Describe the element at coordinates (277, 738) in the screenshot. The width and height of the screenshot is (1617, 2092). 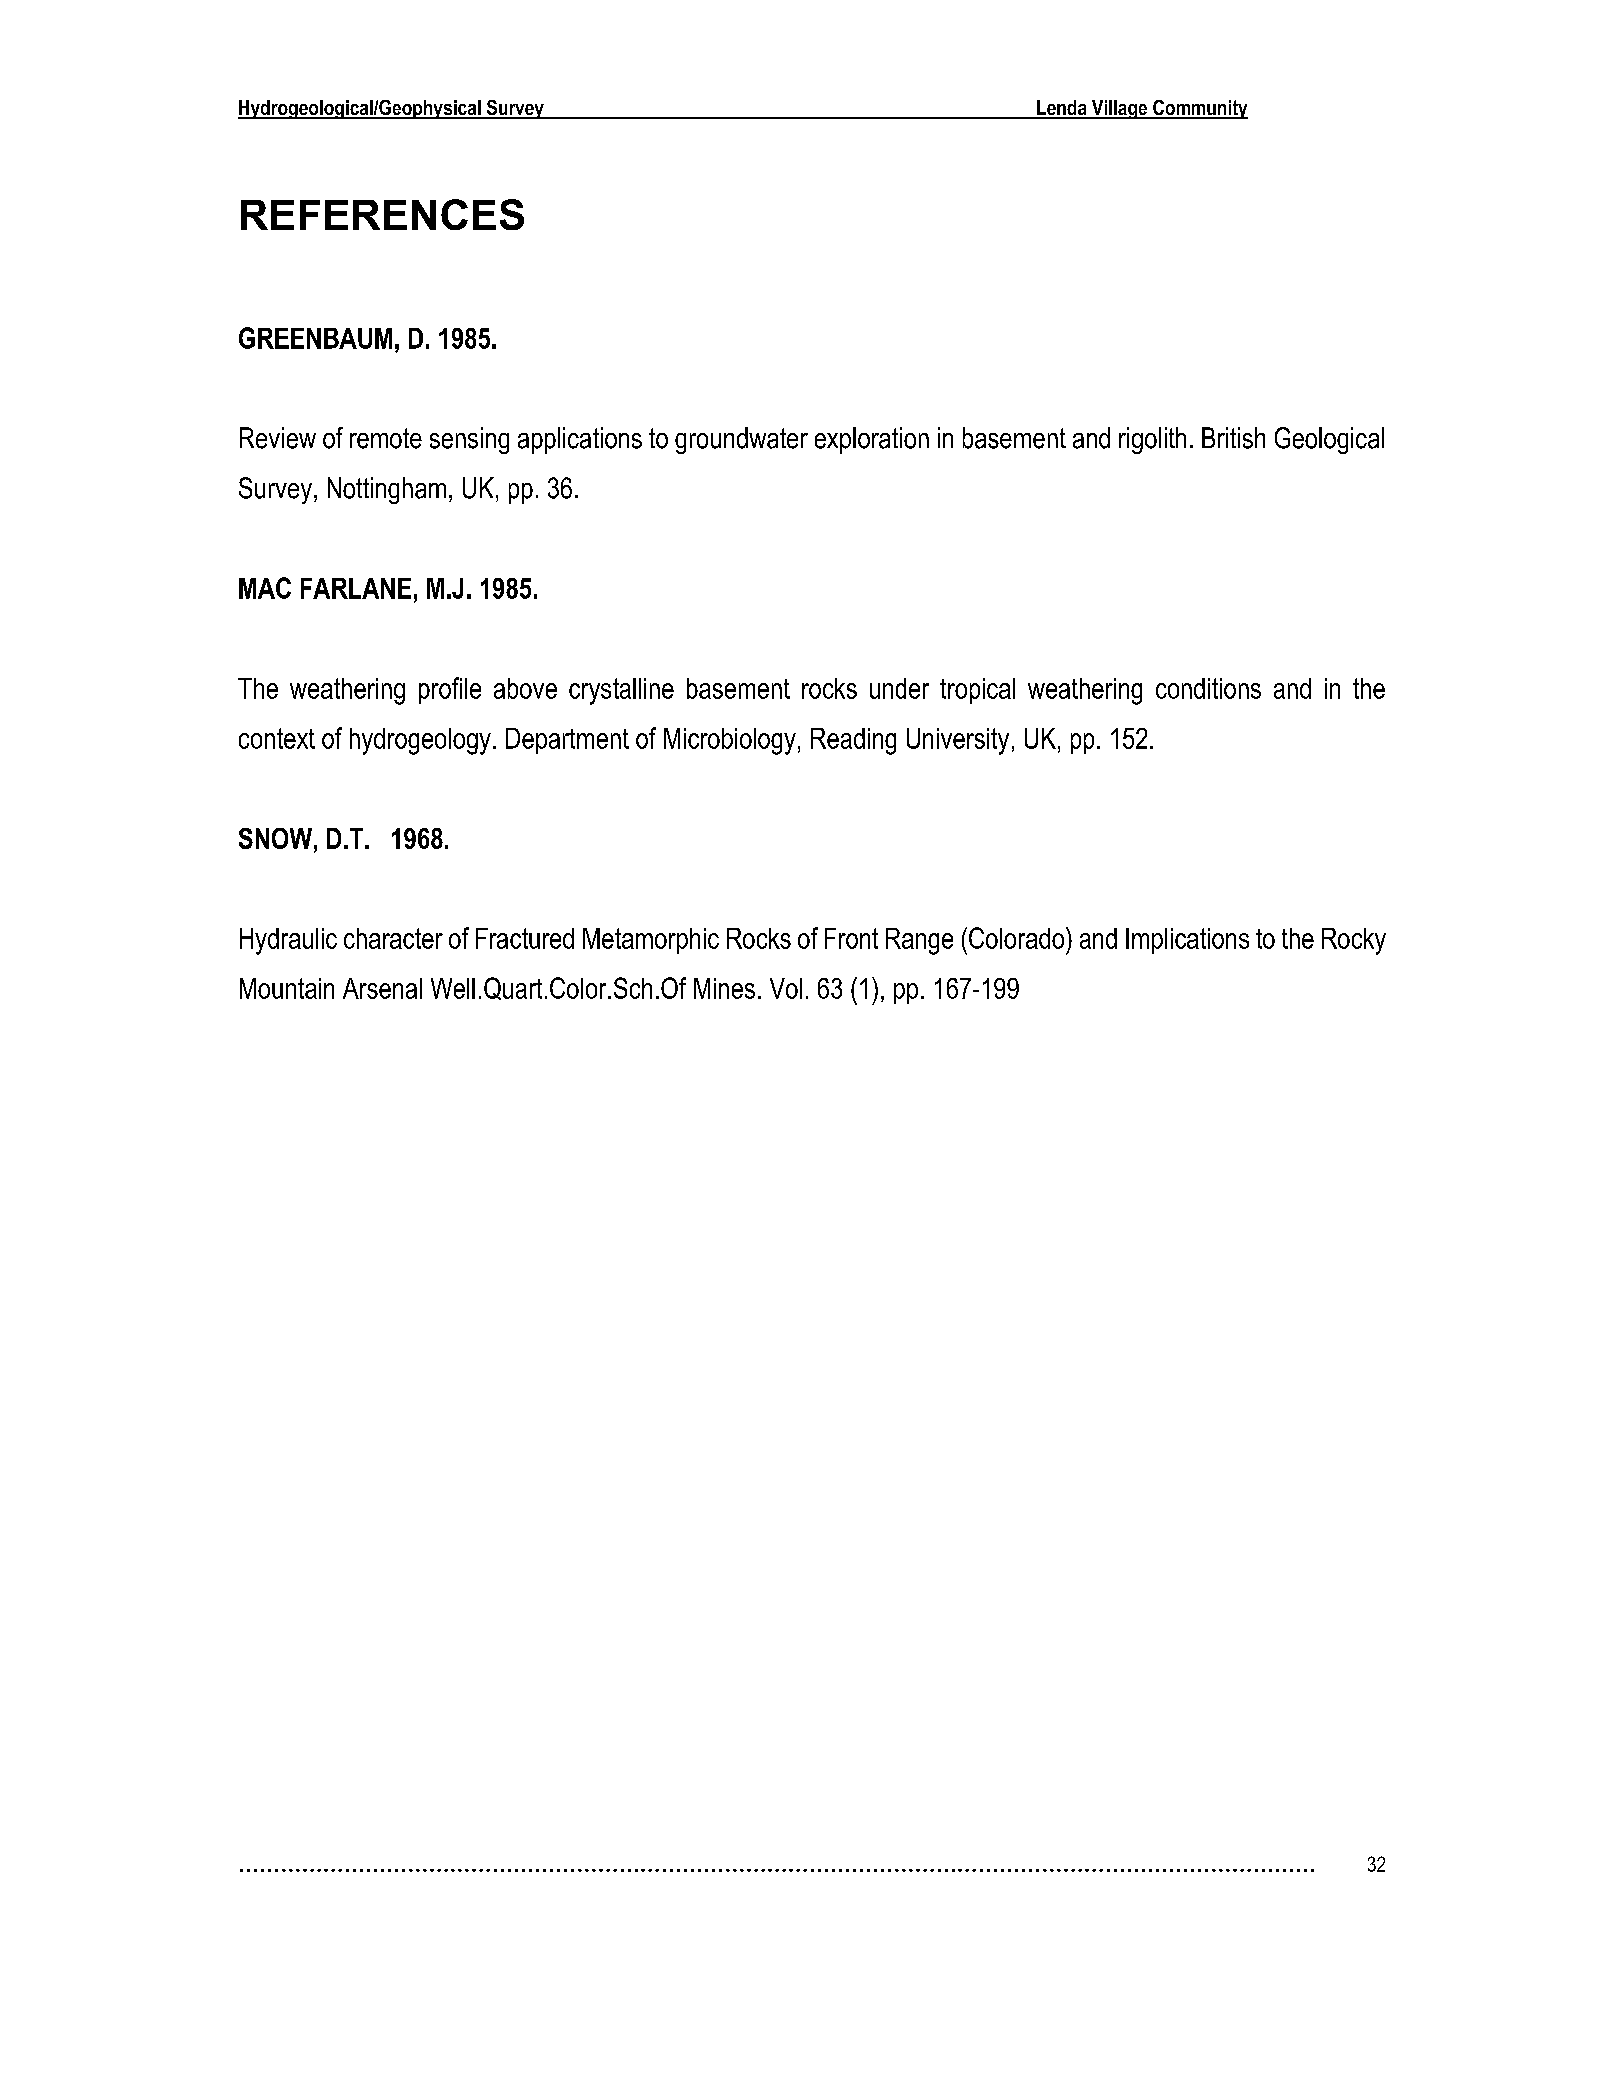
I see `context` at that location.
